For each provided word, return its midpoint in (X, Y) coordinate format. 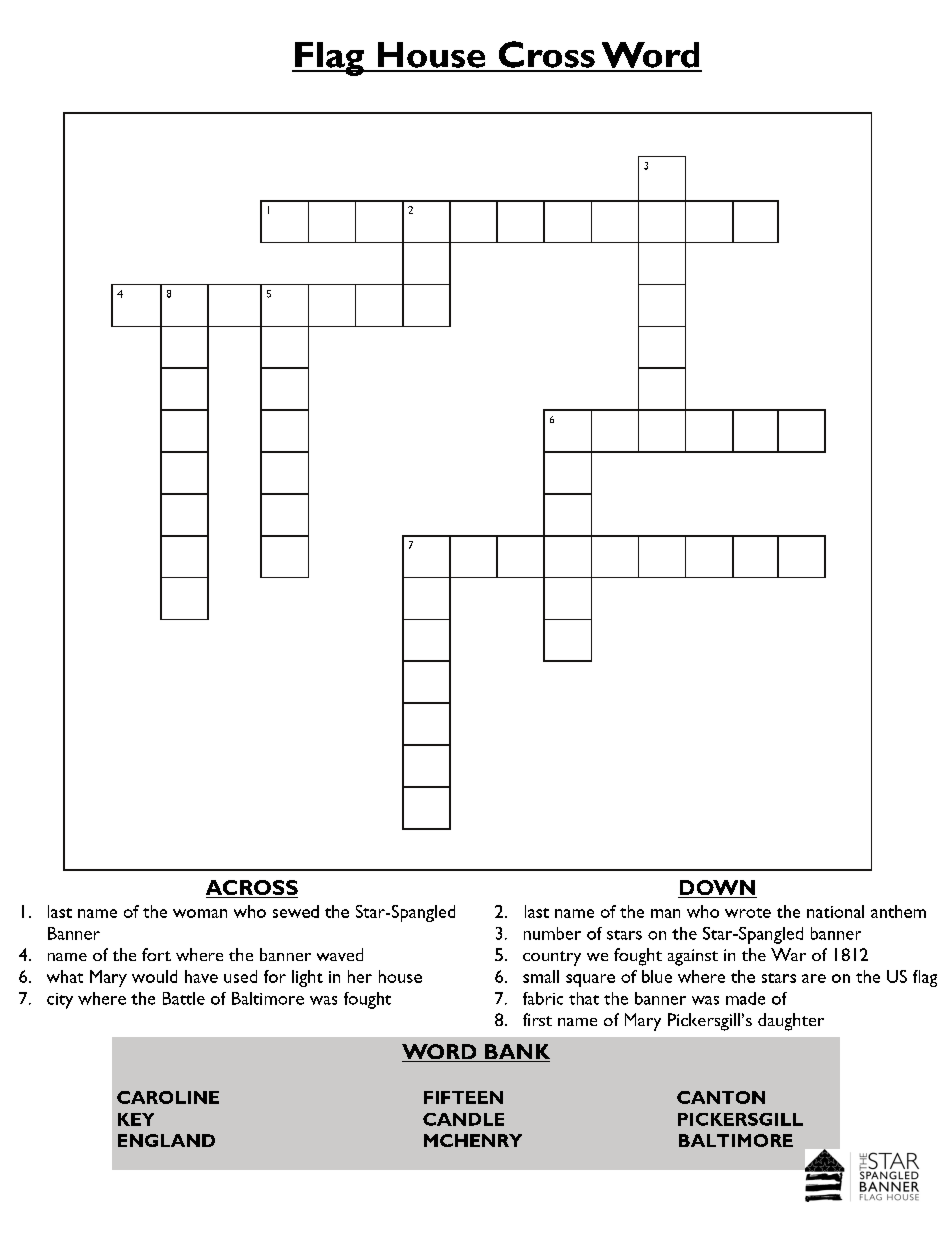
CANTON (721, 1097)
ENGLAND (166, 1140)
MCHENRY (473, 1140)
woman (200, 913)
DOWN (717, 889)
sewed (296, 911)
